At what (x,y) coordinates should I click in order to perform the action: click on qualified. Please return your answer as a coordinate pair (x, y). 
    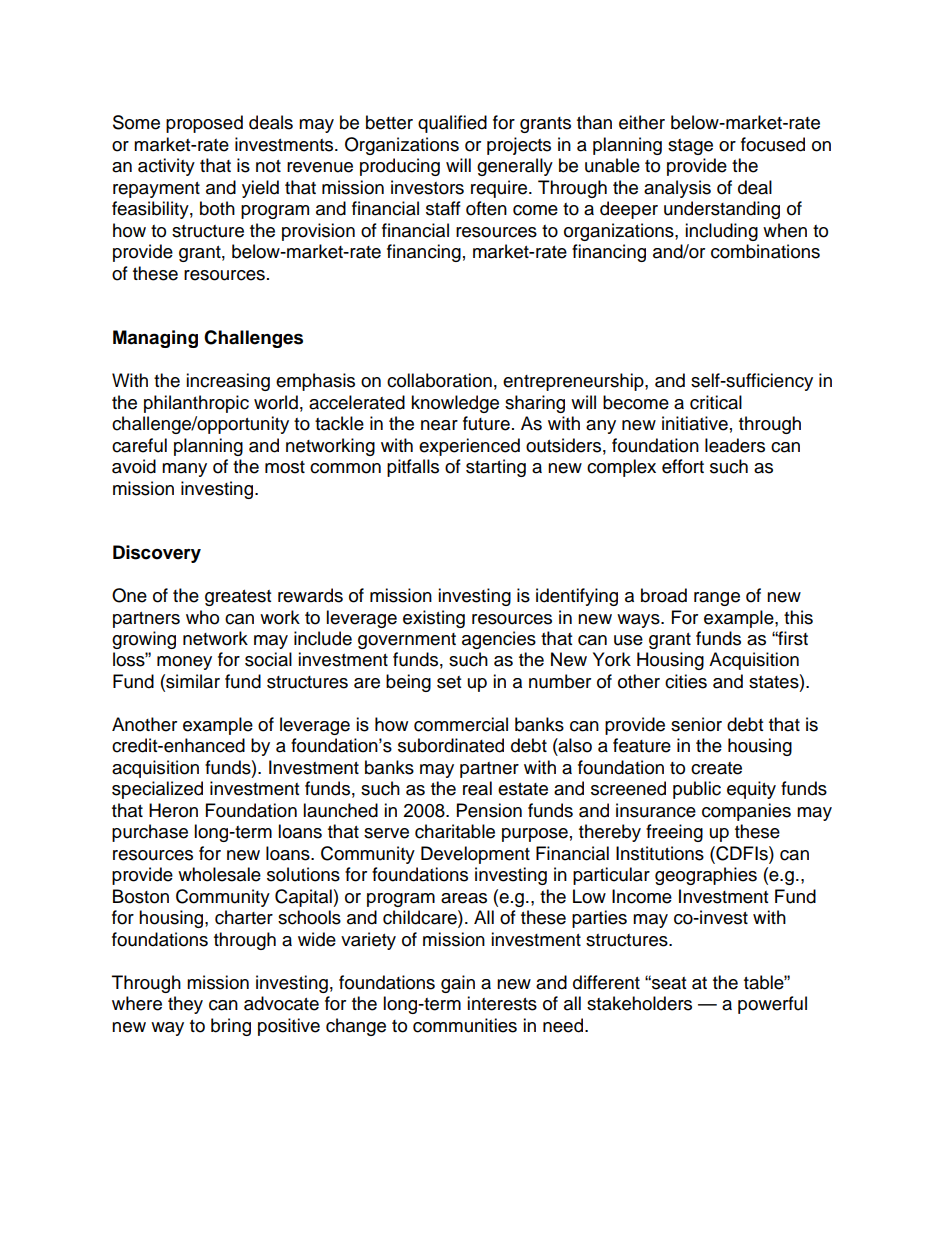
    Looking at the image, I should click on (452, 124).
